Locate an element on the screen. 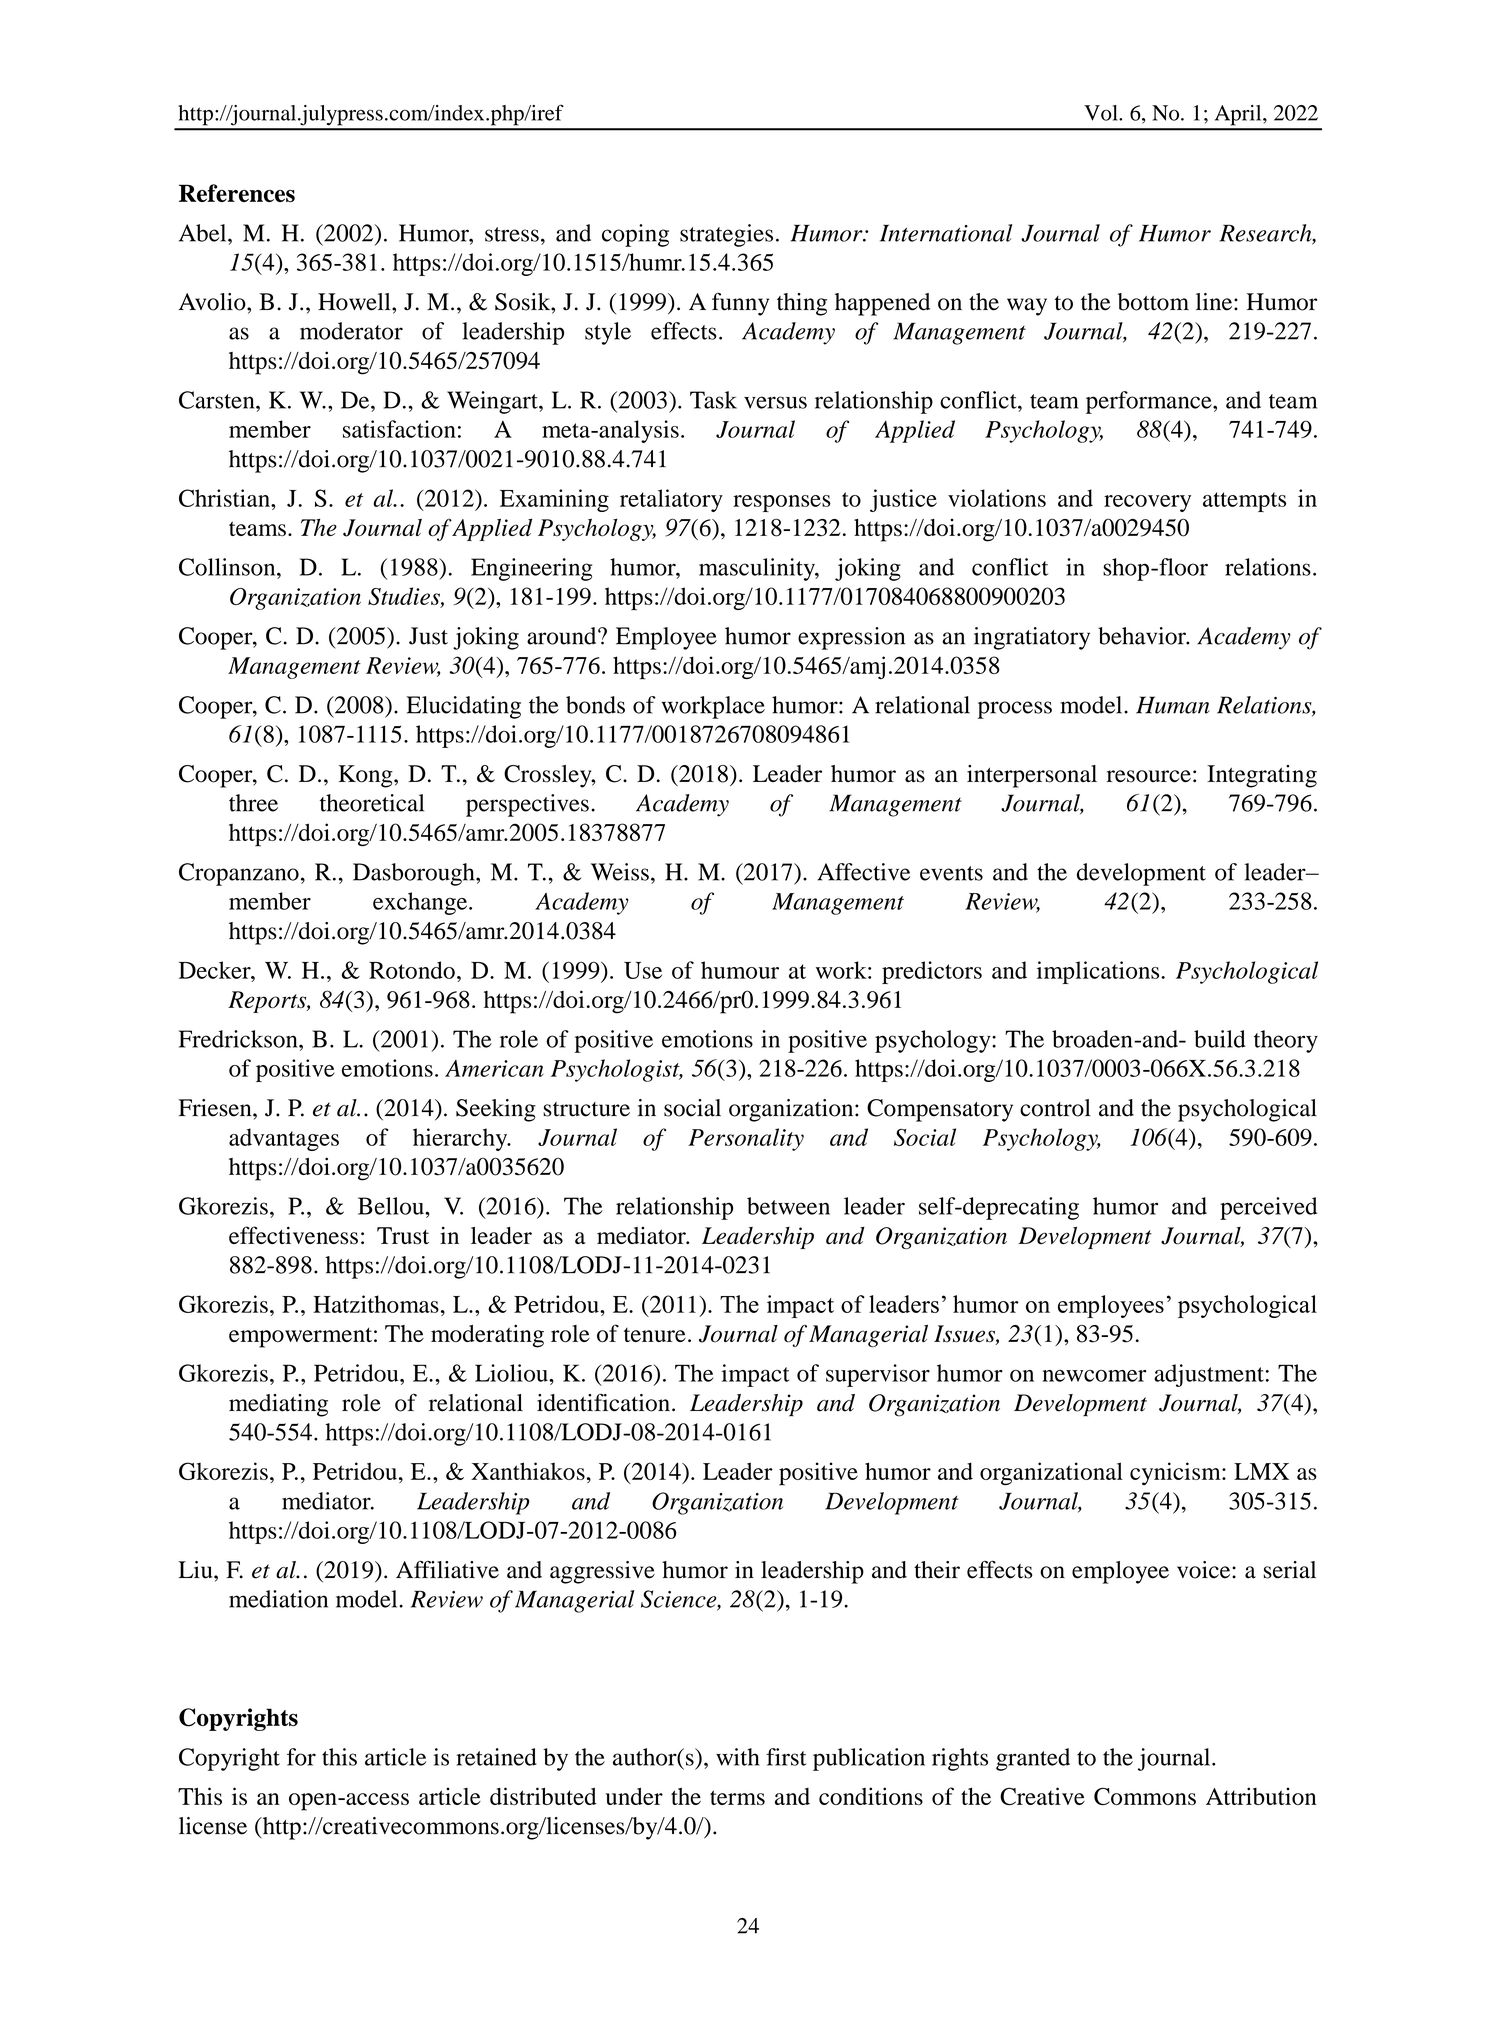 The height and width of the screenshot is (2030, 1496). retained is located at coordinates (496, 1757).
